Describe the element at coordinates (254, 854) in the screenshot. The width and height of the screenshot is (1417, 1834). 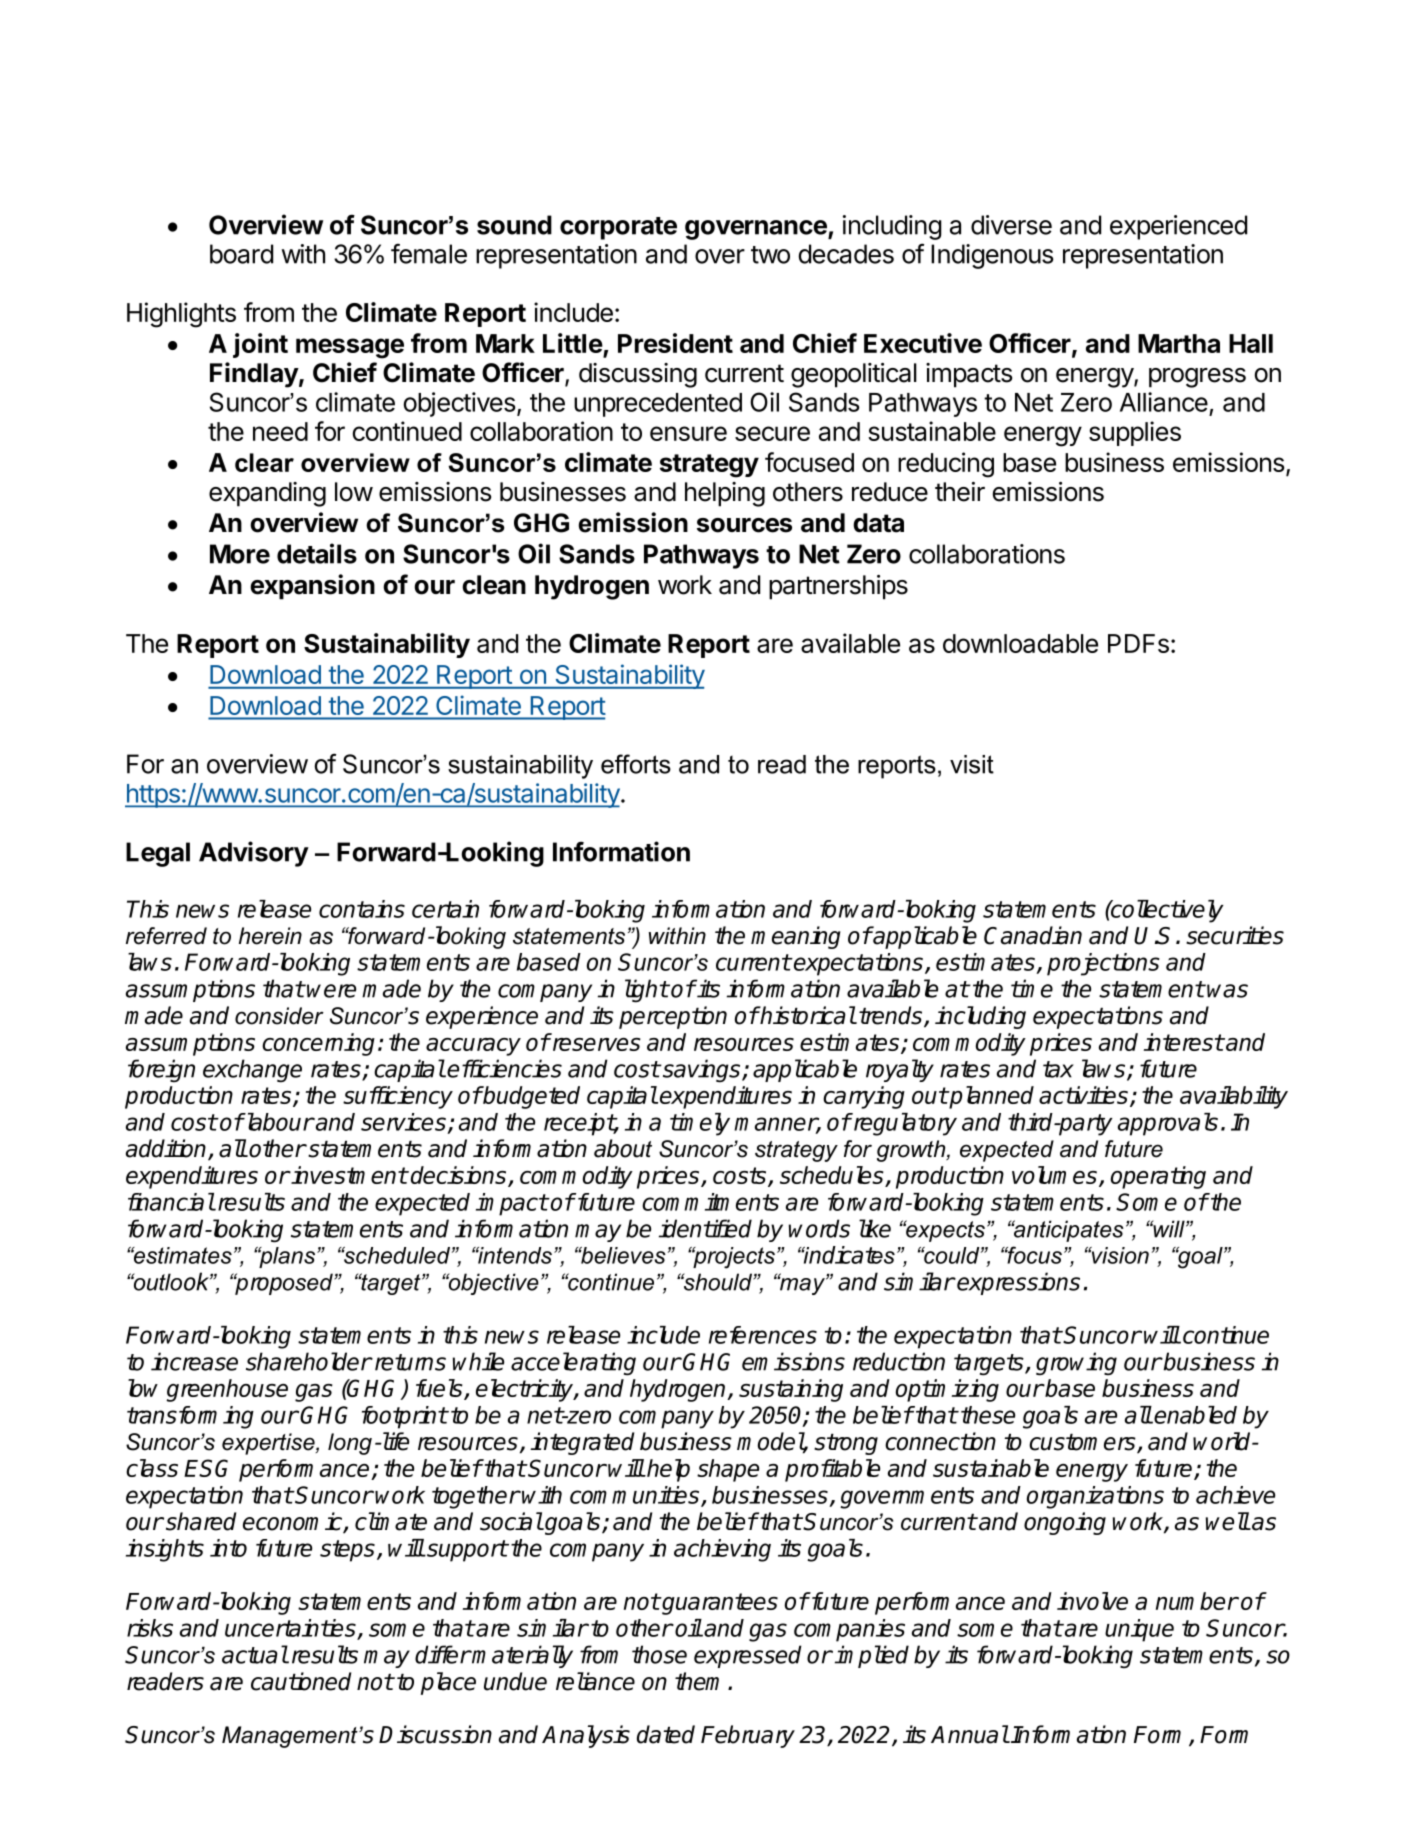
I see `Advisory` at that location.
